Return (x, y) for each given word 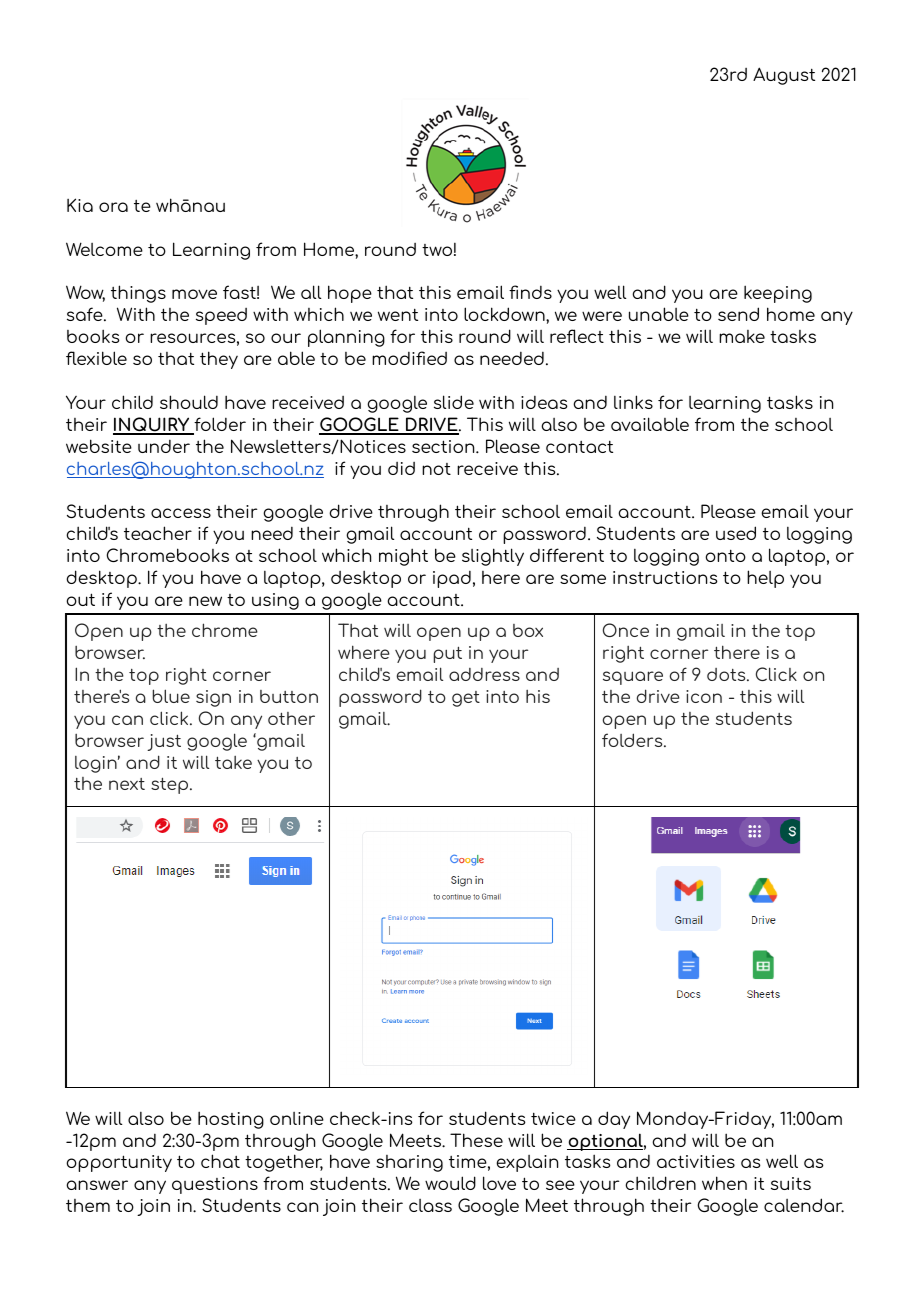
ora (113, 207)
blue (171, 696)
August (784, 76)
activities (696, 1161)
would (450, 1183)
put (447, 654)
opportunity (119, 1163)
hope (350, 294)
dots (727, 674)
